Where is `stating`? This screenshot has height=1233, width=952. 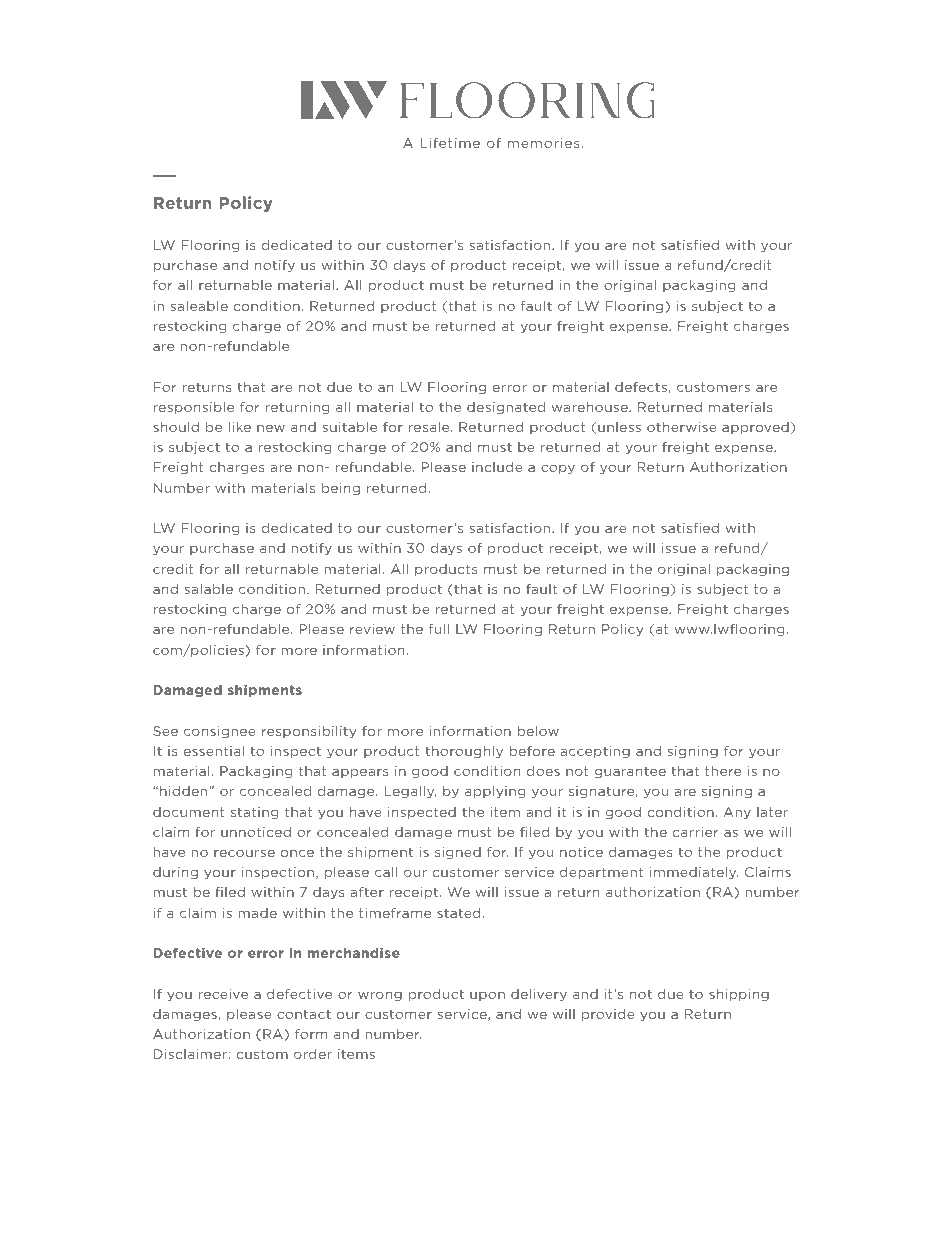 stating is located at coordinates (255, 813).
